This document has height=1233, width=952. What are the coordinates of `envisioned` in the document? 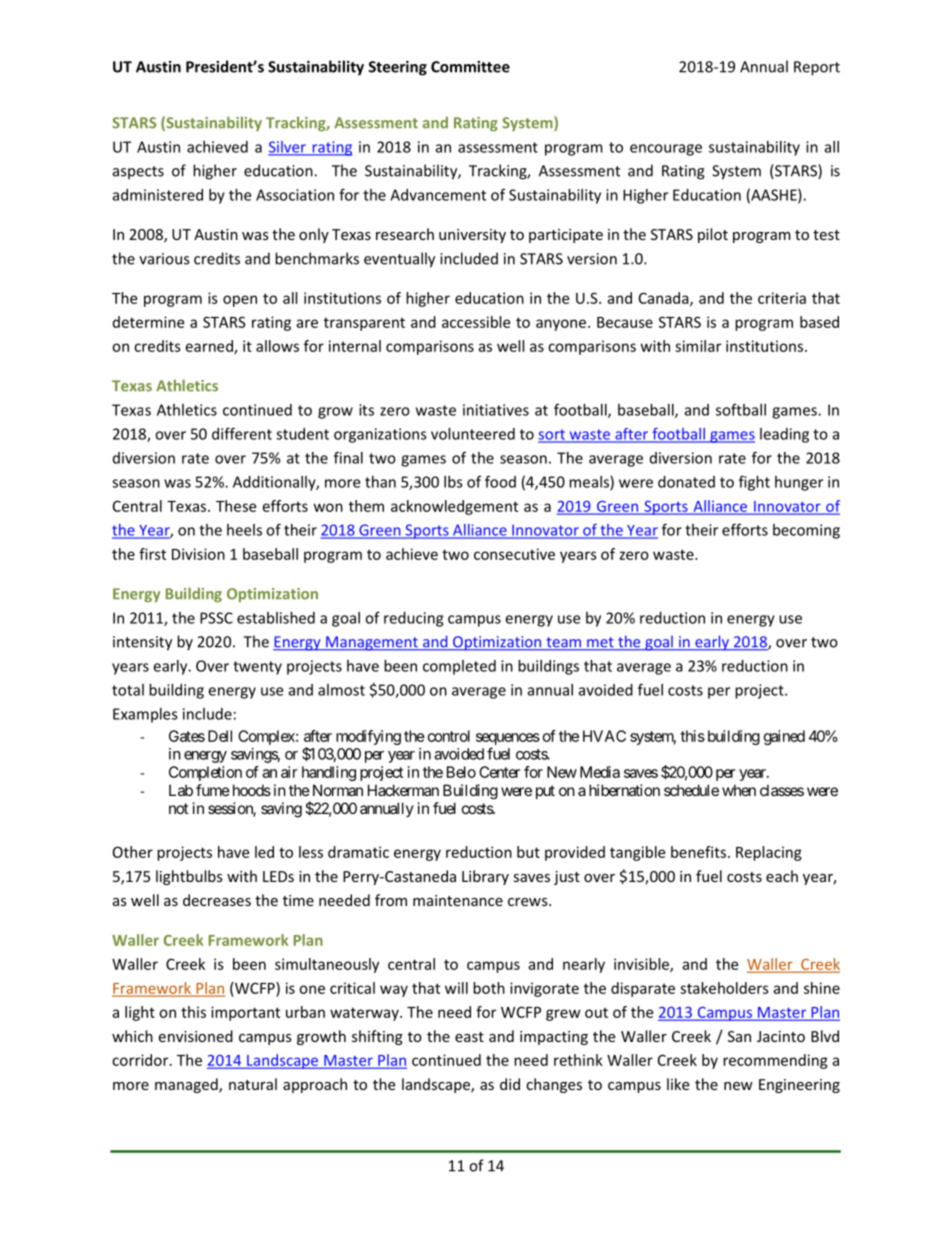 It's located at (195, 1036).
